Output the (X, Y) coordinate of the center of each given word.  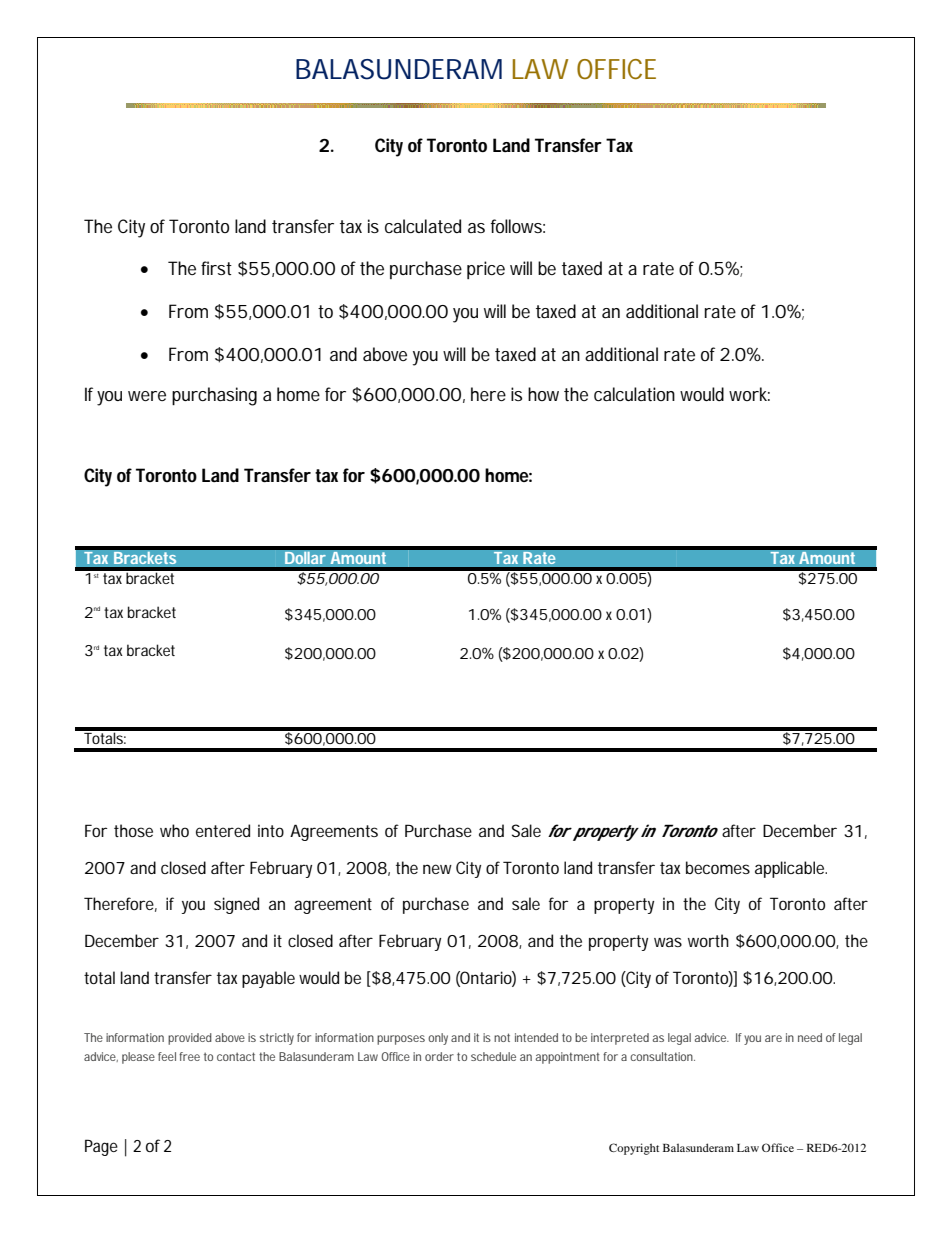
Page (101, 1147)
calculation (634, 394)
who (174, 830)
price (486, 270)
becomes (718, 867)
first (216, 268)
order (439, 1056)
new (437, 869)
